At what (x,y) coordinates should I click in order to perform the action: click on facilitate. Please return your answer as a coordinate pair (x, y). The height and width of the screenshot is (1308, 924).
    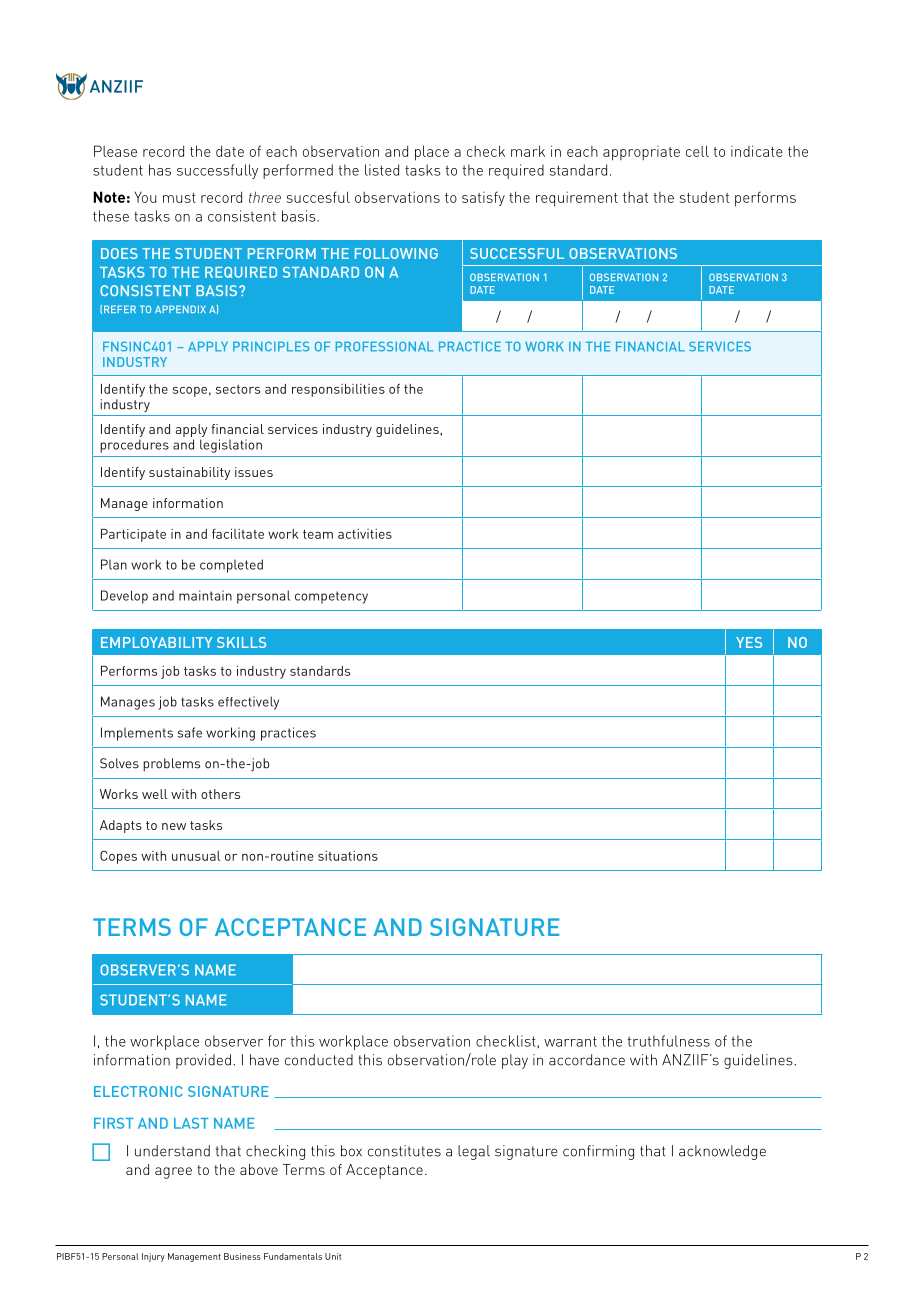
    Looking at the image, I should click on (238, 533).
